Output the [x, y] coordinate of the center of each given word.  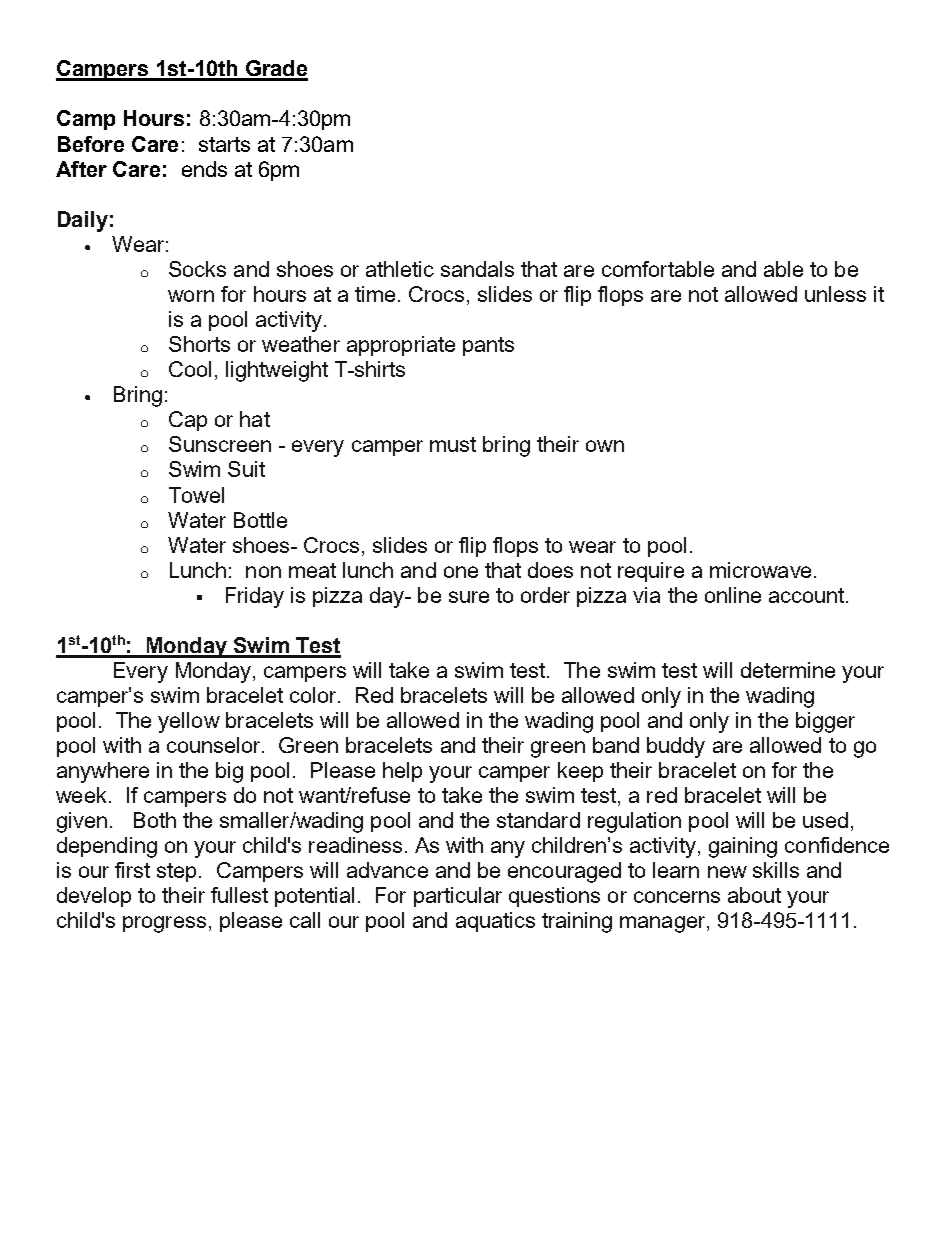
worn [191, 296]
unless [835, 294]
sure [469, 597]
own [605, 446]
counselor [215, 745]
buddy [676, 747]
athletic [400, 269]
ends [204, 169]
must [453, 444]
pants [488, 346]
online [733, 595]
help [402, 772]
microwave [760, 570]
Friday [255, 597]
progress [164, 924]
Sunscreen [220, 444]
